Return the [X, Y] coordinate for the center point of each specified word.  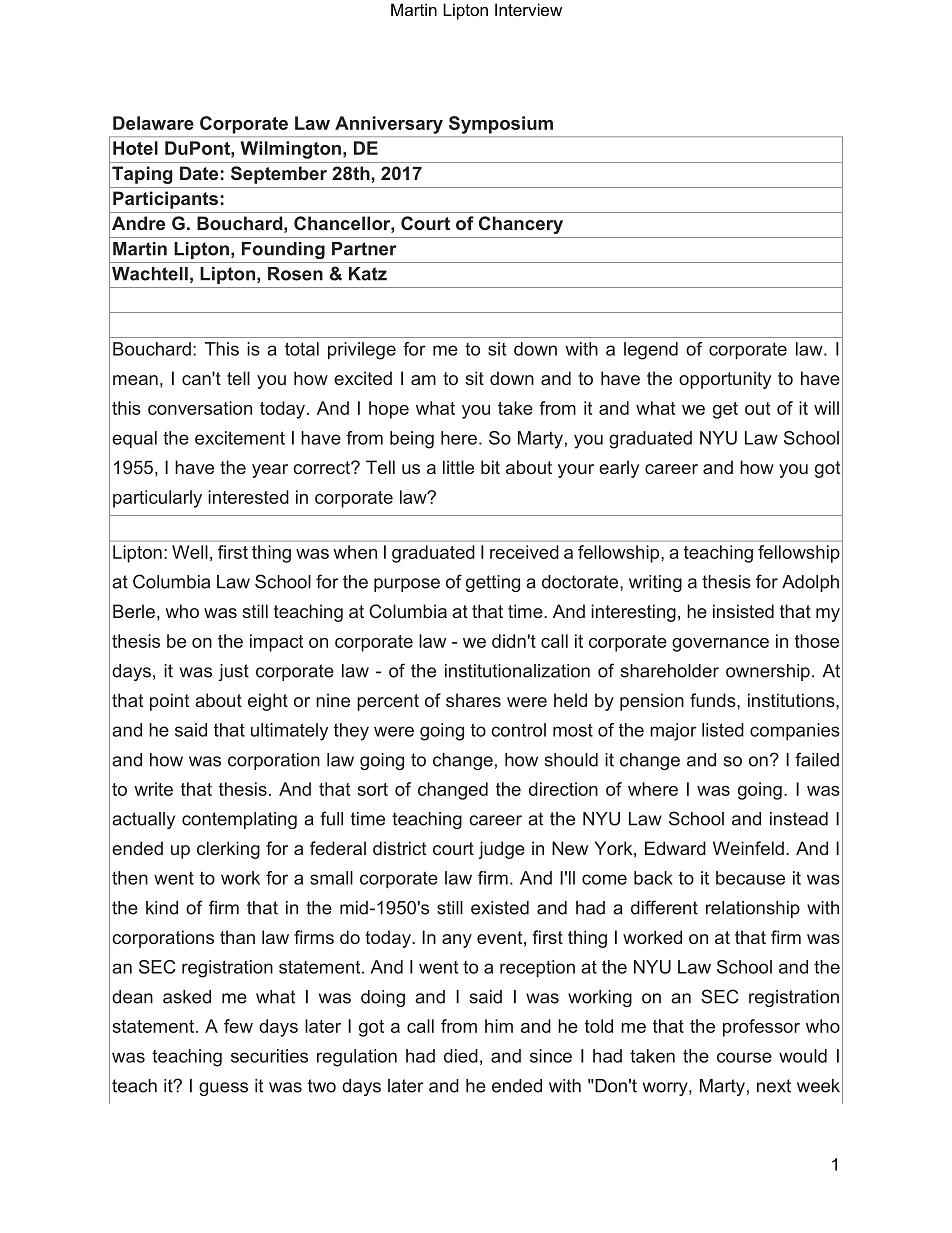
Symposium [501, 125]
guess [223, 1089]
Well [190, 552]
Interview [528, 9]
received [524, 552]
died [461, 1056]
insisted [743, 611]
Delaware [153, 123]
